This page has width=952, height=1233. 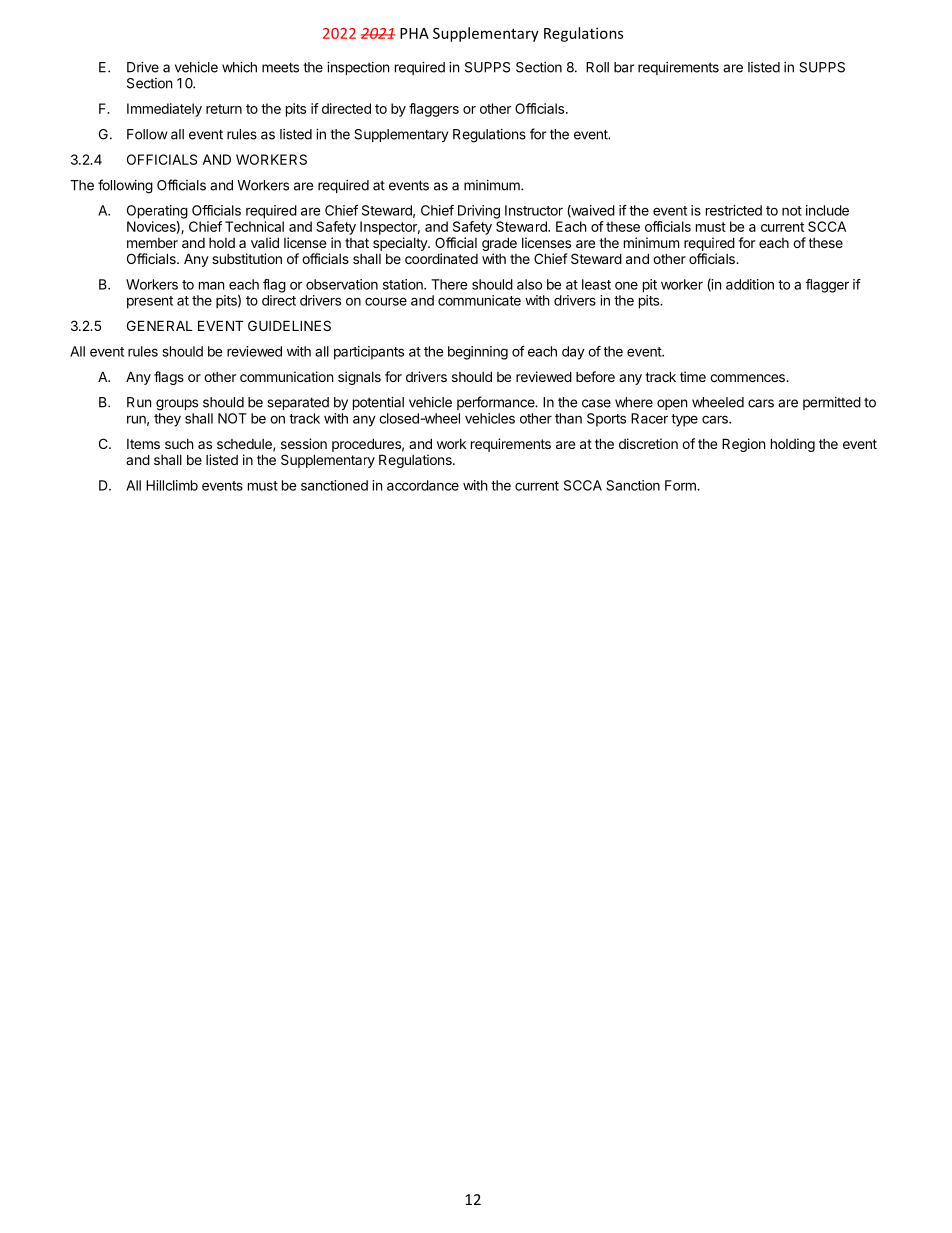 What do you see at coordinates (624, 67) in the page?
I see `bar` at bounding box center [624, 67].
